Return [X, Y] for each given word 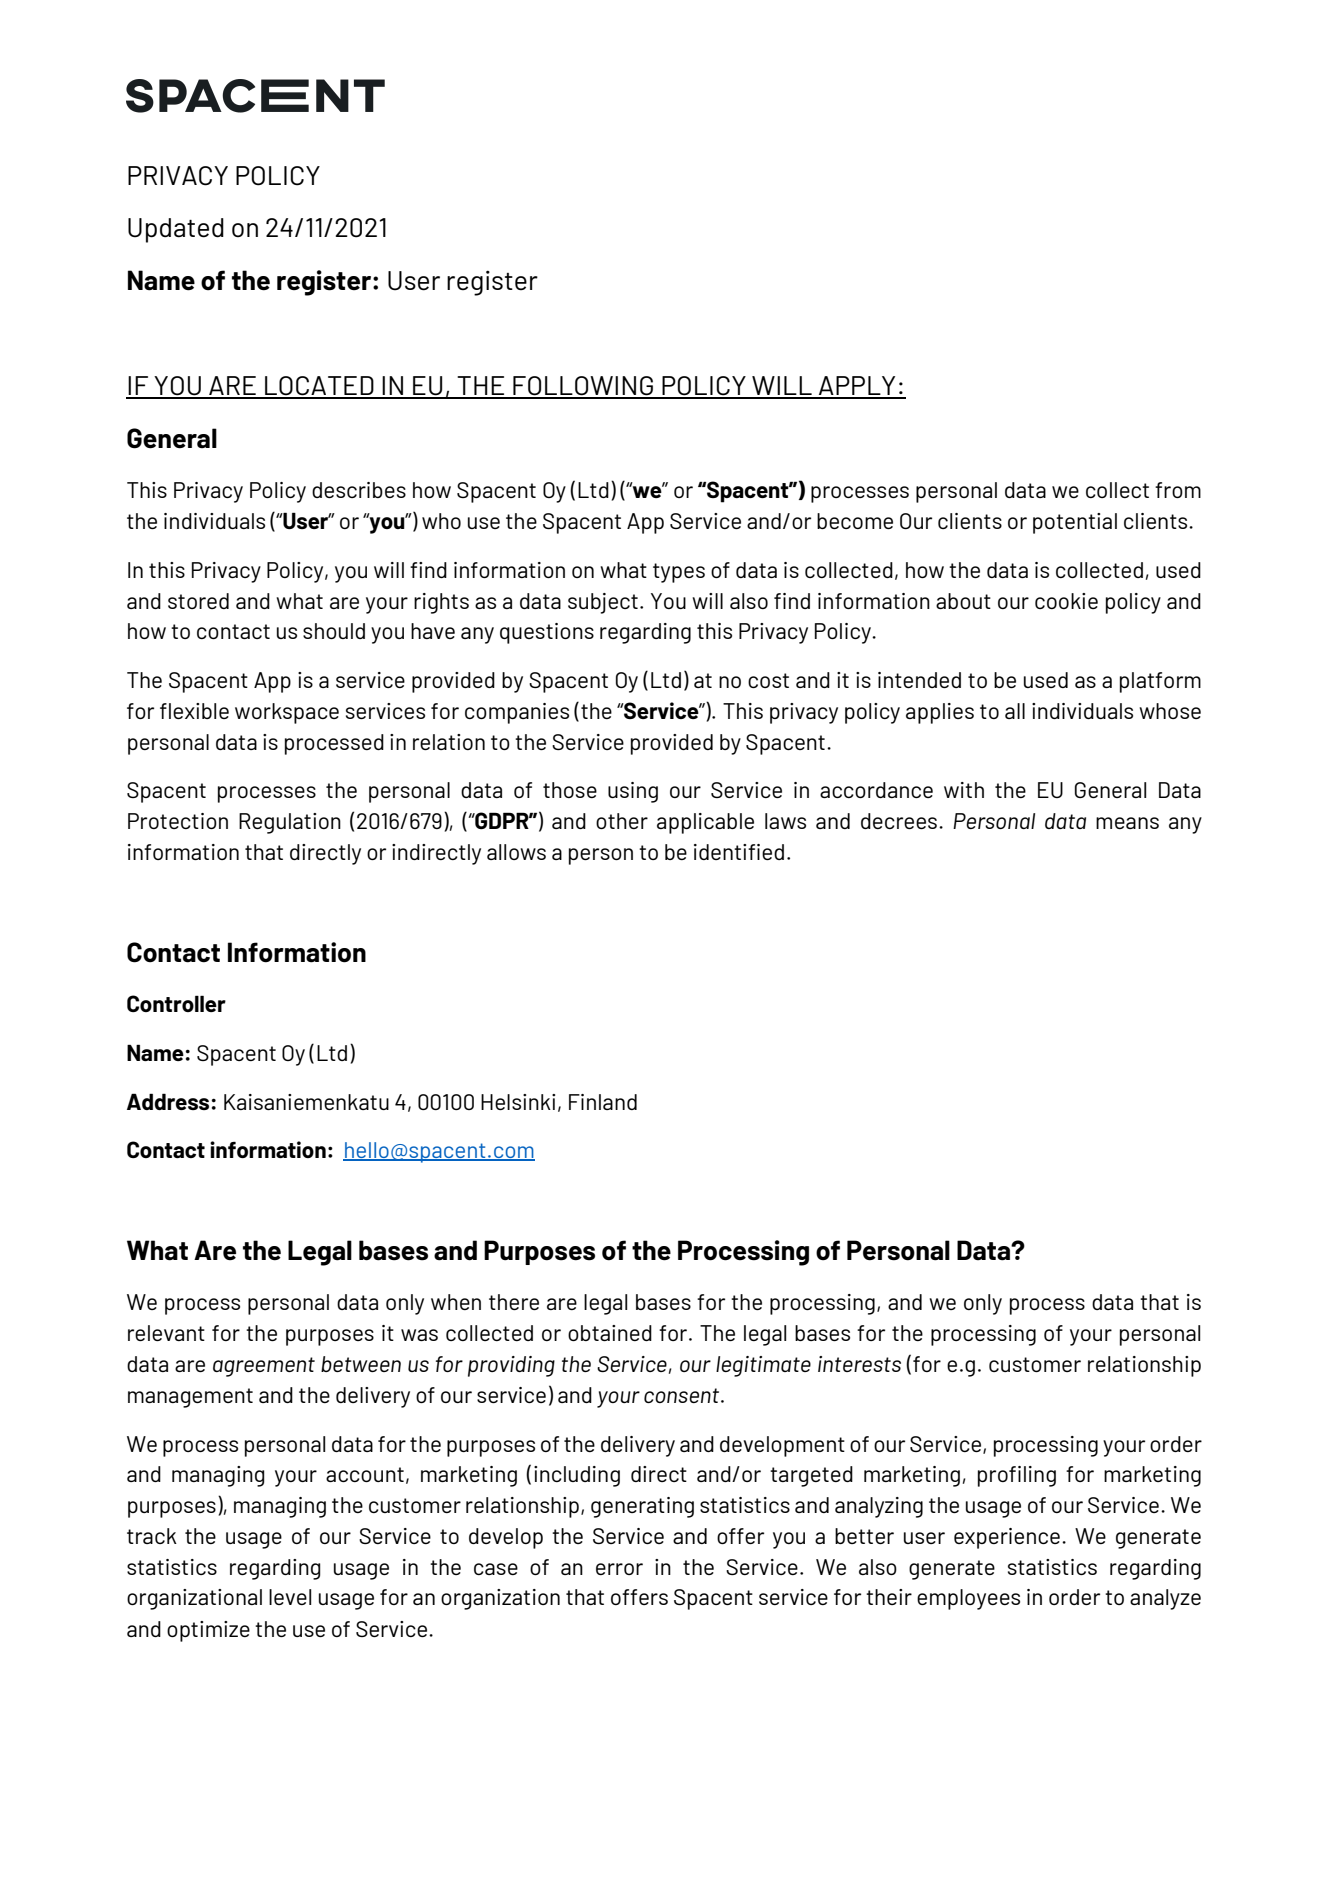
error [619, 1569]
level [290, 1597]
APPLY [857, 387]
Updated [176, 230]
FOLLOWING [583, 387]
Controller [176, 1003]
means [1127, 823]
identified [739, 852]
